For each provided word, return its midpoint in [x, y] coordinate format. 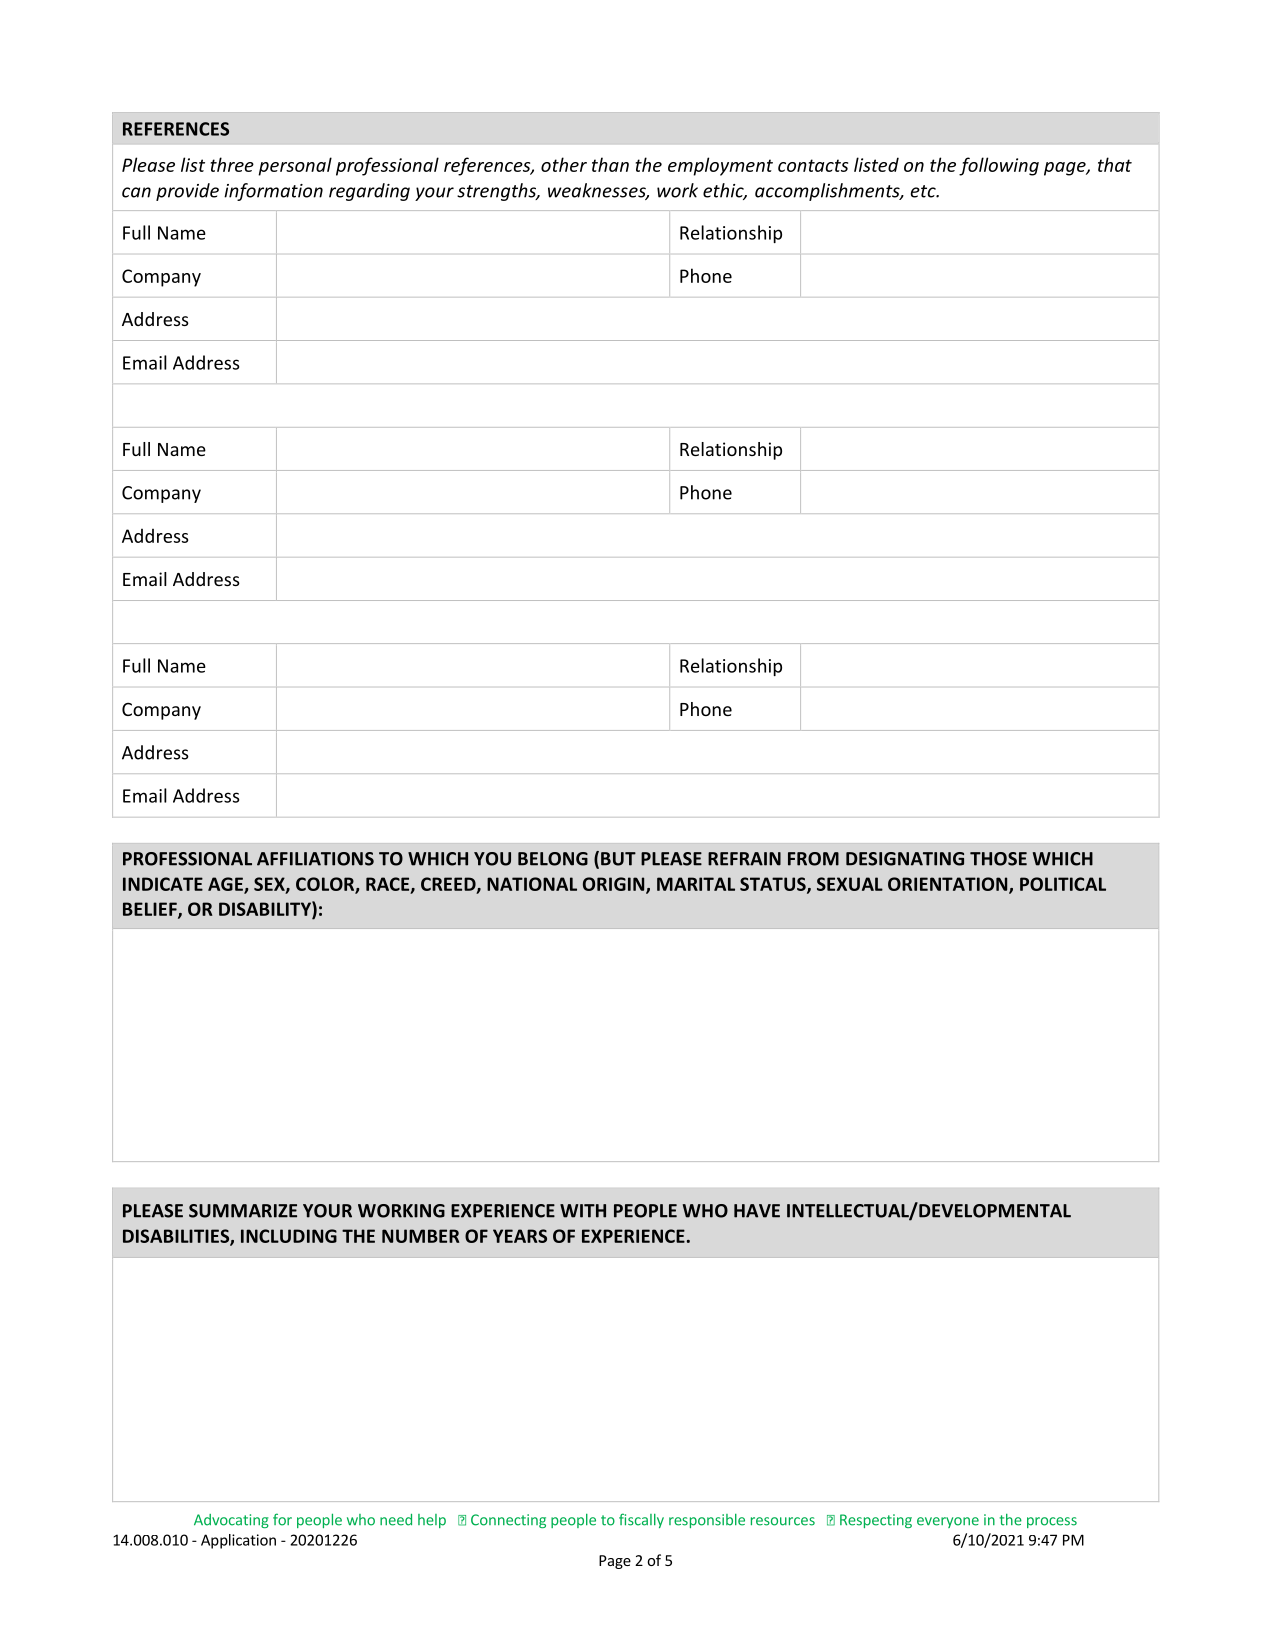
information [273, 192]
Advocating [231, 1521]
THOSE [998, 859]
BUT [618, 859]
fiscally [641, 1520]
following [999, 166]
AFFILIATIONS [315, 859]
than [610, 164]
